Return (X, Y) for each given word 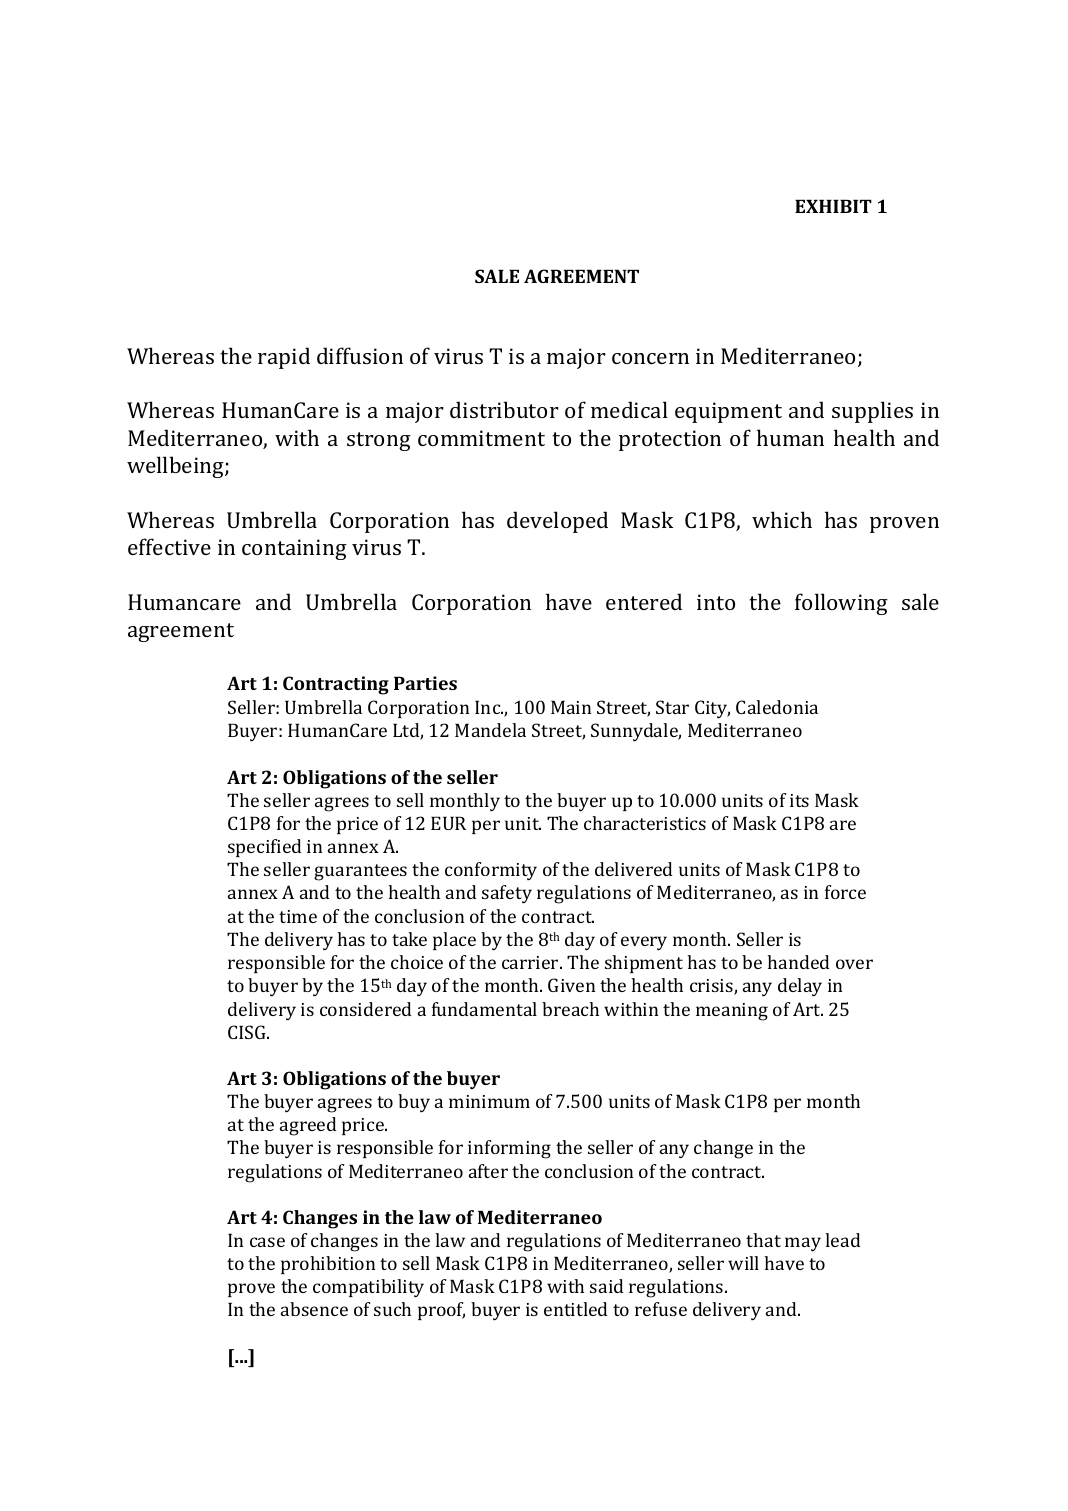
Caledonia (777, 707)
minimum (489, 1101)
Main (571, 707)
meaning (732, 1012)
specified (264, 848)
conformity (491, 871)
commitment (481, 438)
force (845, 892)
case (267, 1242)
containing (294, 549)
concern (650, 358)
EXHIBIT (833, 206)
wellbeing (176, 467)
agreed (308, 1126)
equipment (728, 412)
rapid (284, 358)
